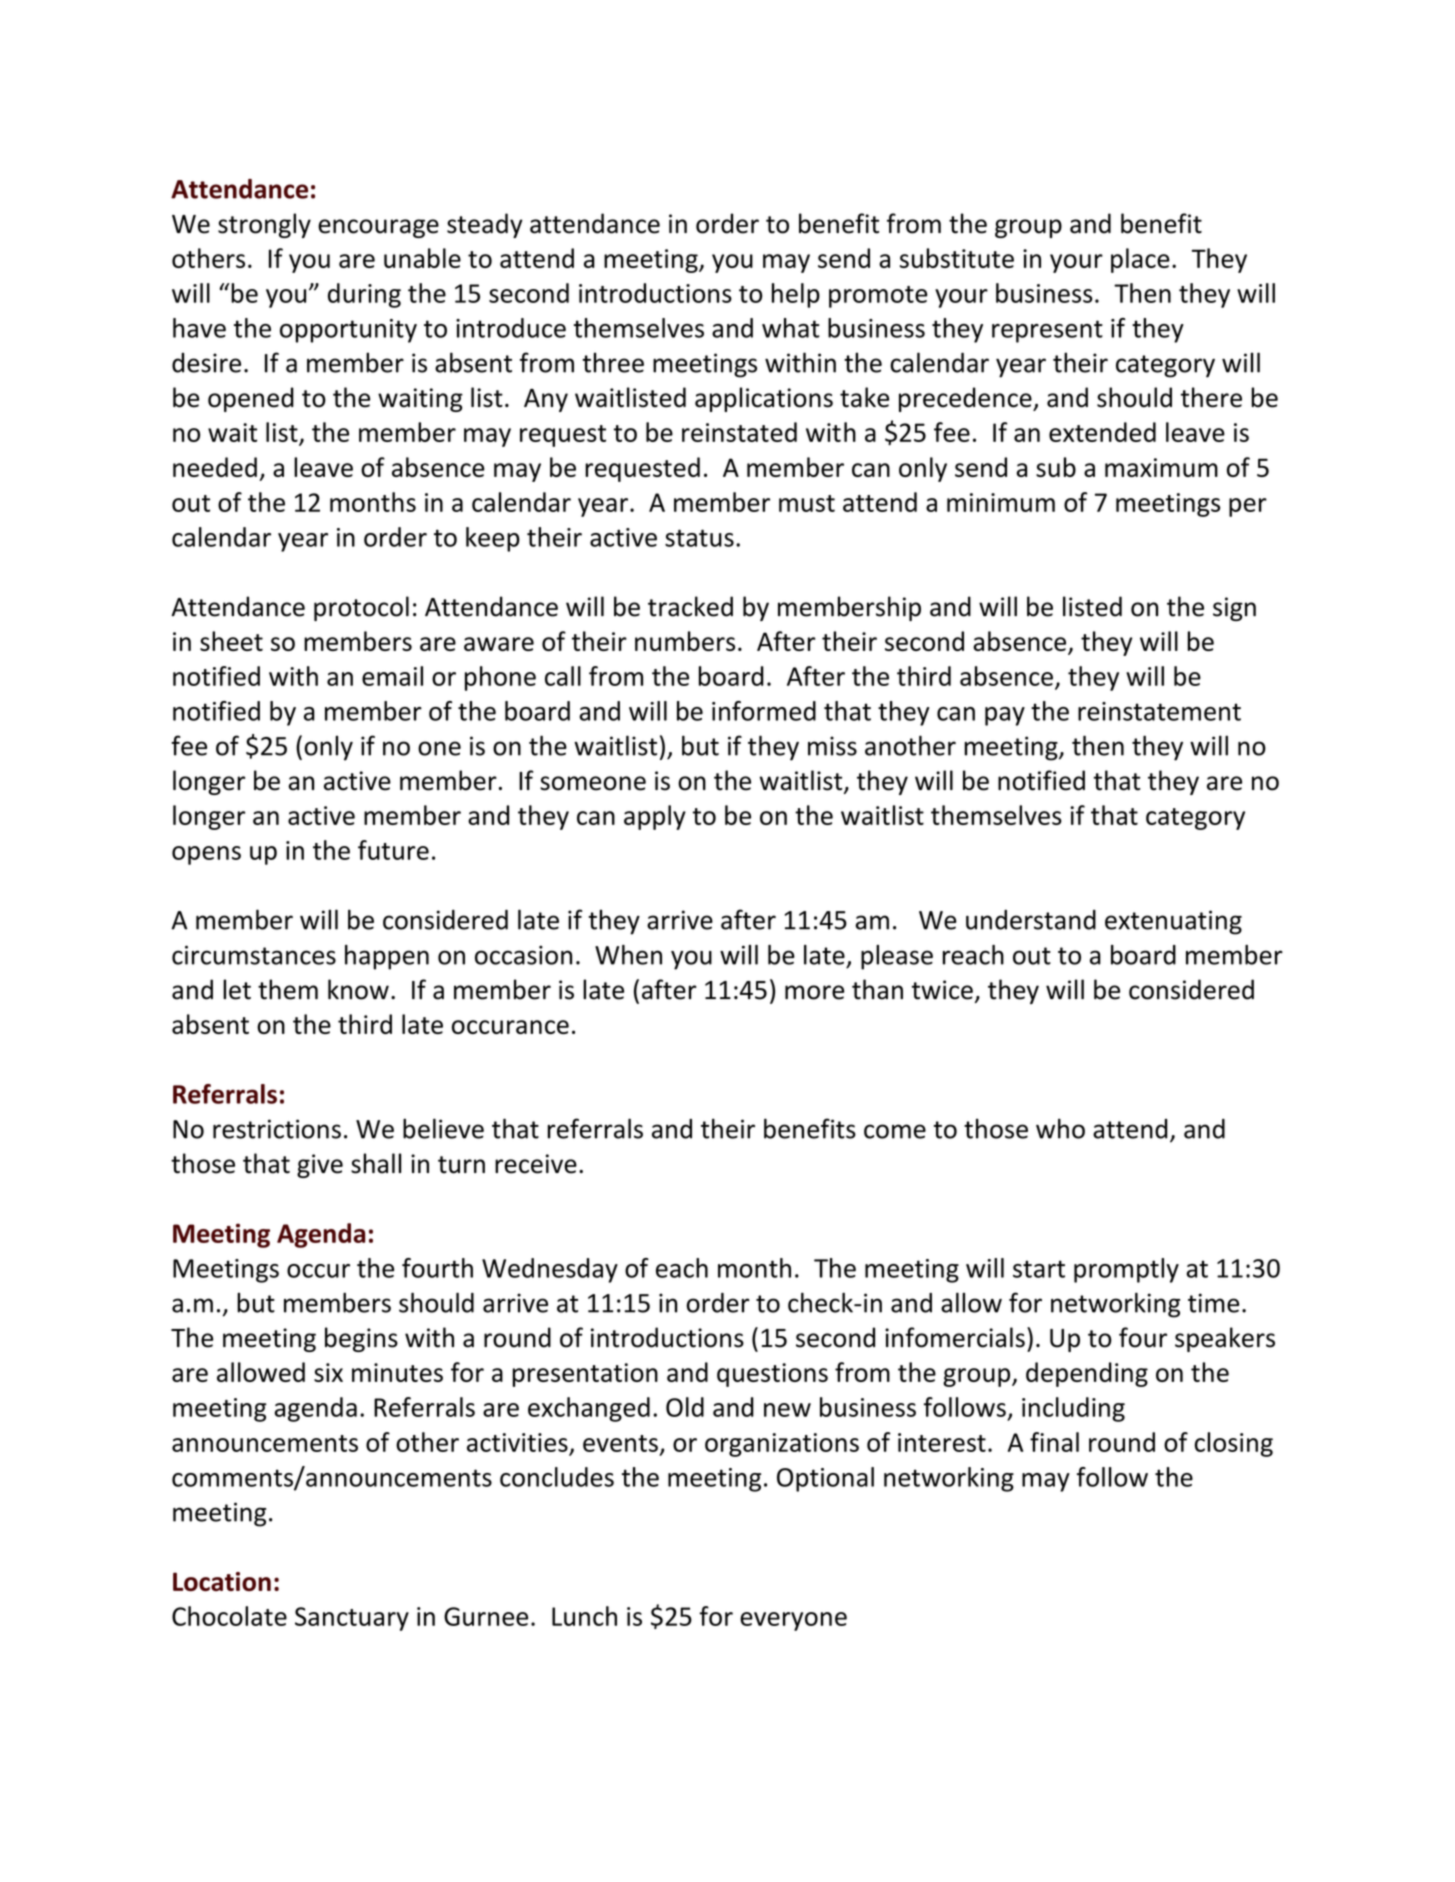 The width and height of the page is (1455, 1882). Describe the element at coordinates (1054, 1442) in the page. I see `final` at that location.
